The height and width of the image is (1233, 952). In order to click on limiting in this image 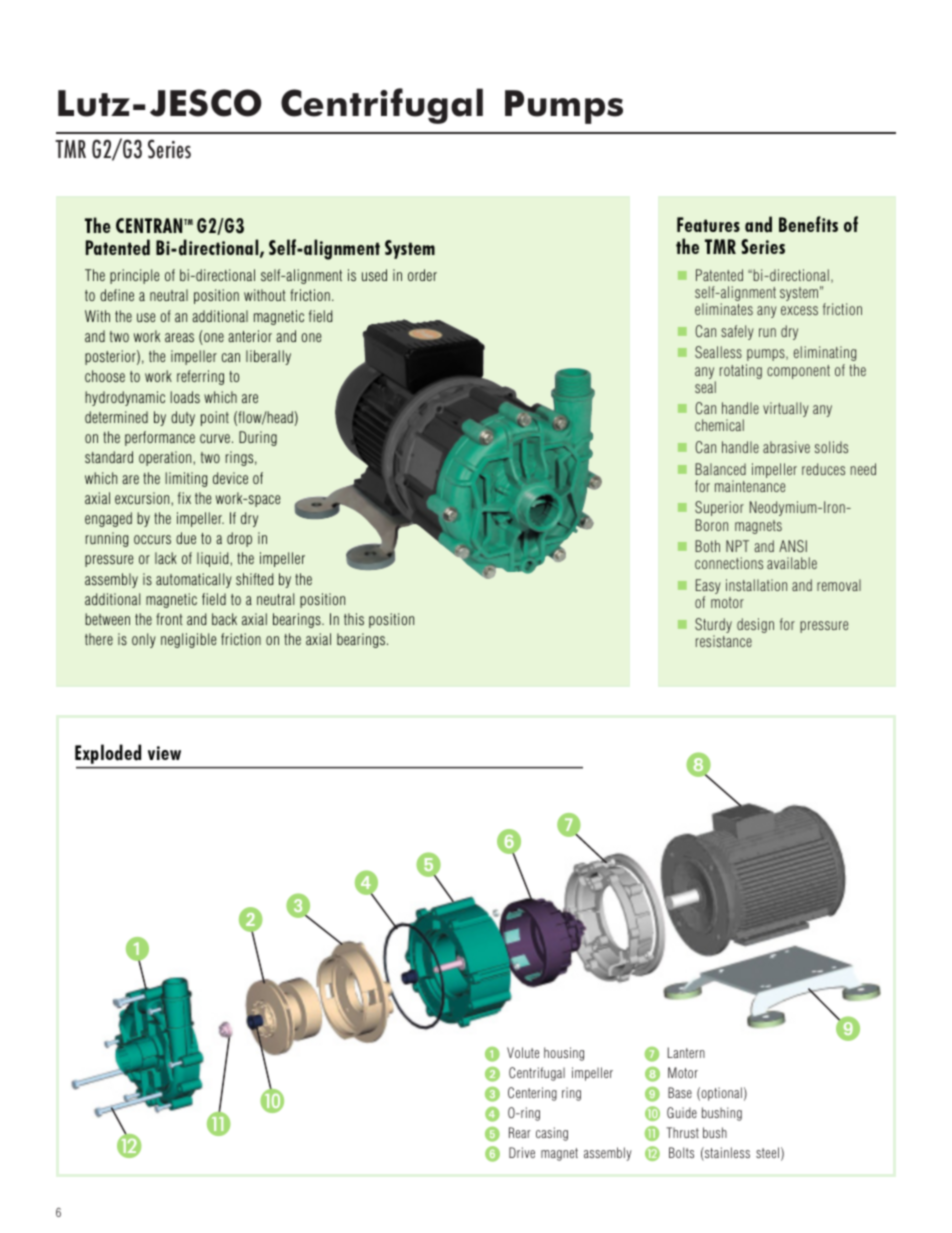, I will do `click(186, 479)`.
